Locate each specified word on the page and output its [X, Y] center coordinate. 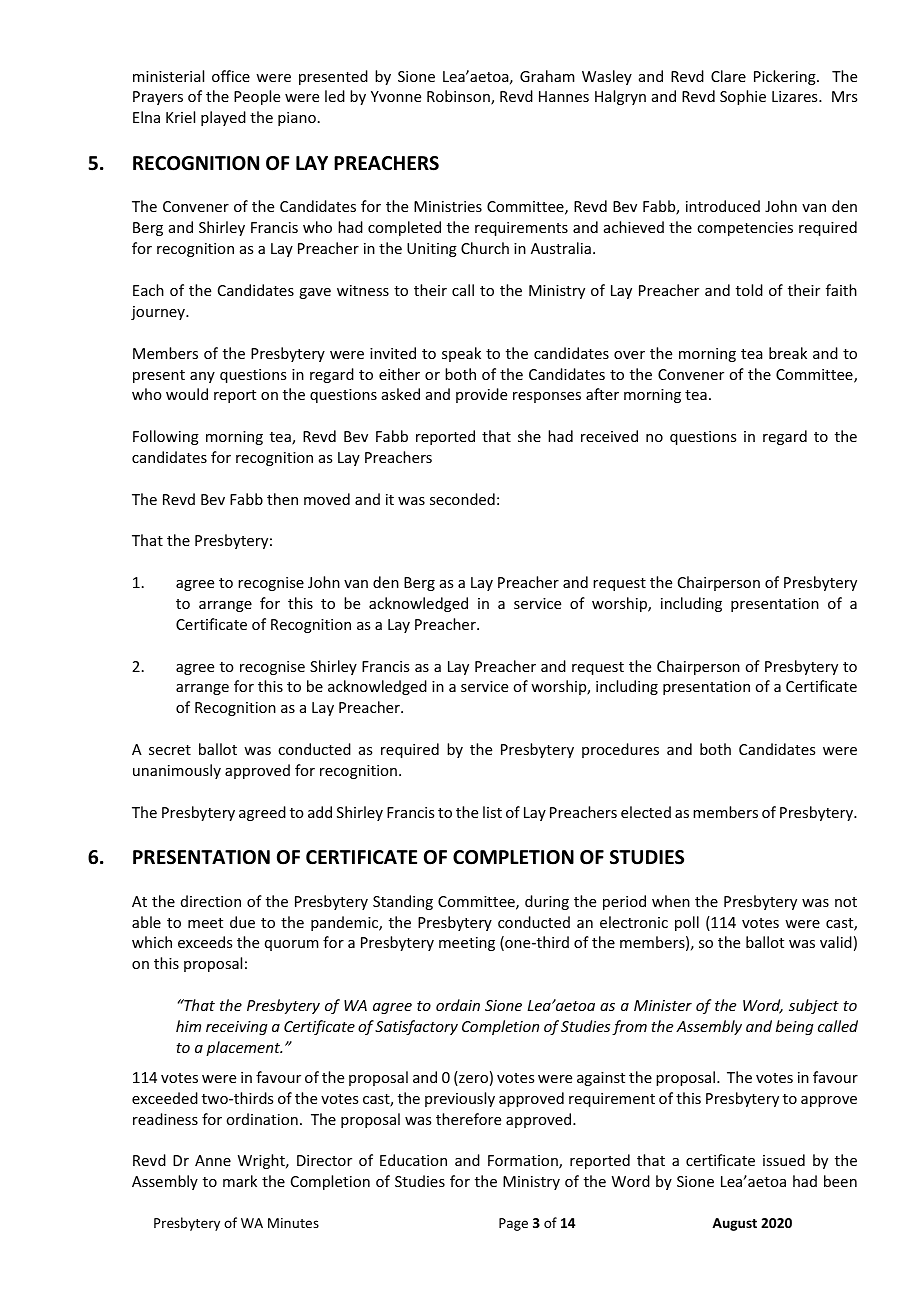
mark [240, 1181]
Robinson [459, 97]
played [223, 118]
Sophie [743, 97]
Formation [524, 1162]
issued [784, 1160]
